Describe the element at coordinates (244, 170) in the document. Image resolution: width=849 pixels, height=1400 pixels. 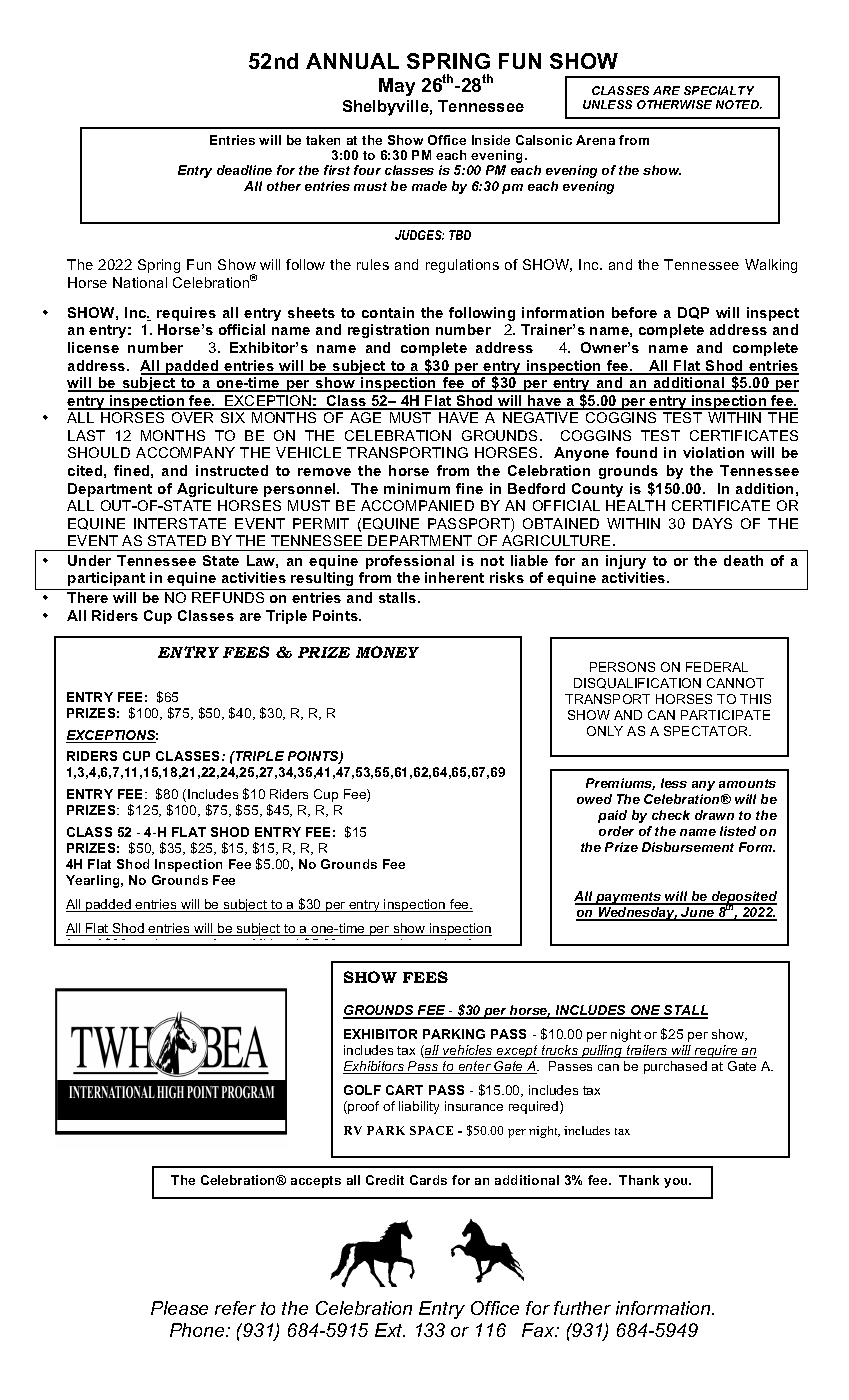
I see `deadline` at that location.
